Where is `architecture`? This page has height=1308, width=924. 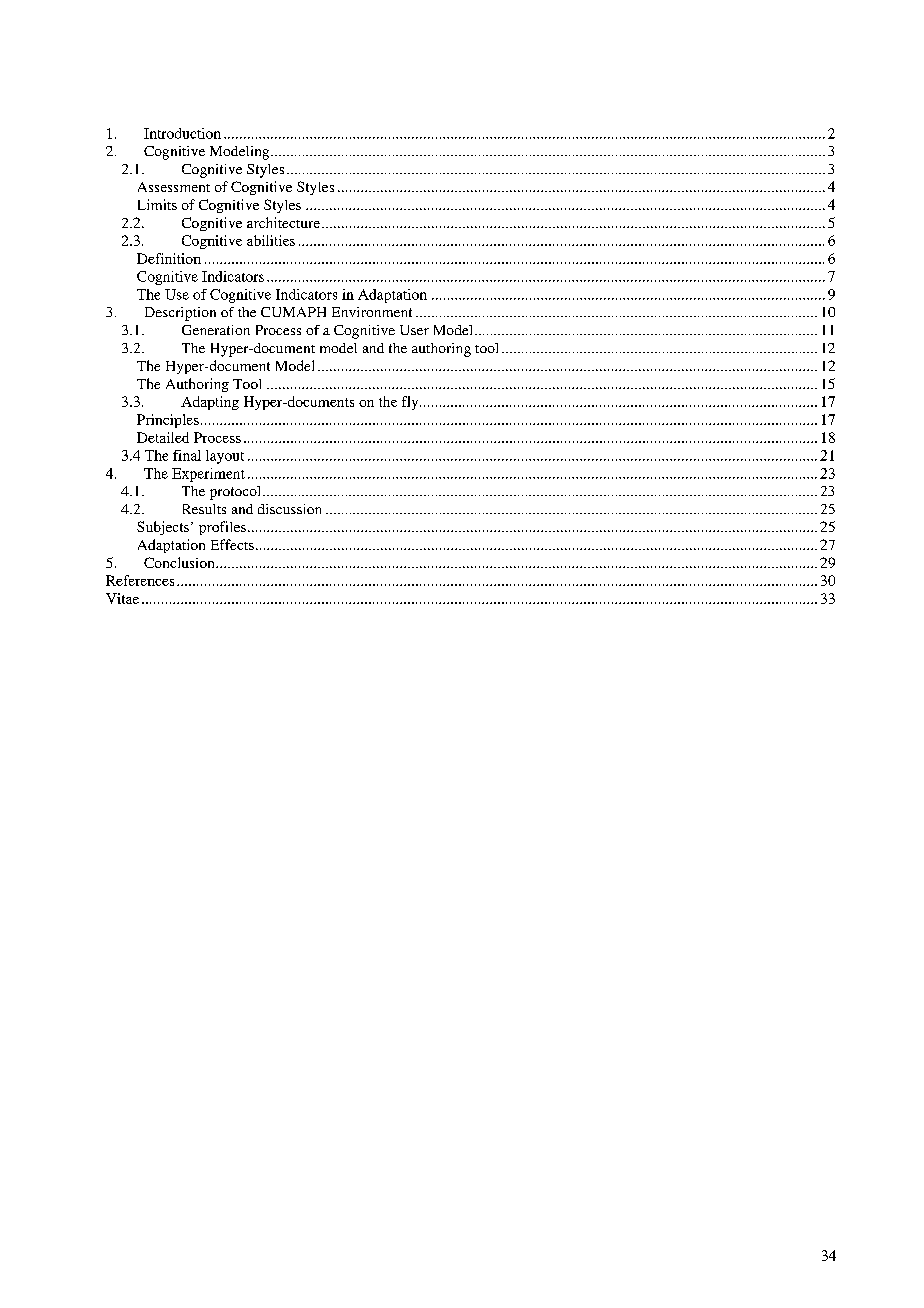 architecture is located at coordinates (283, 222).
